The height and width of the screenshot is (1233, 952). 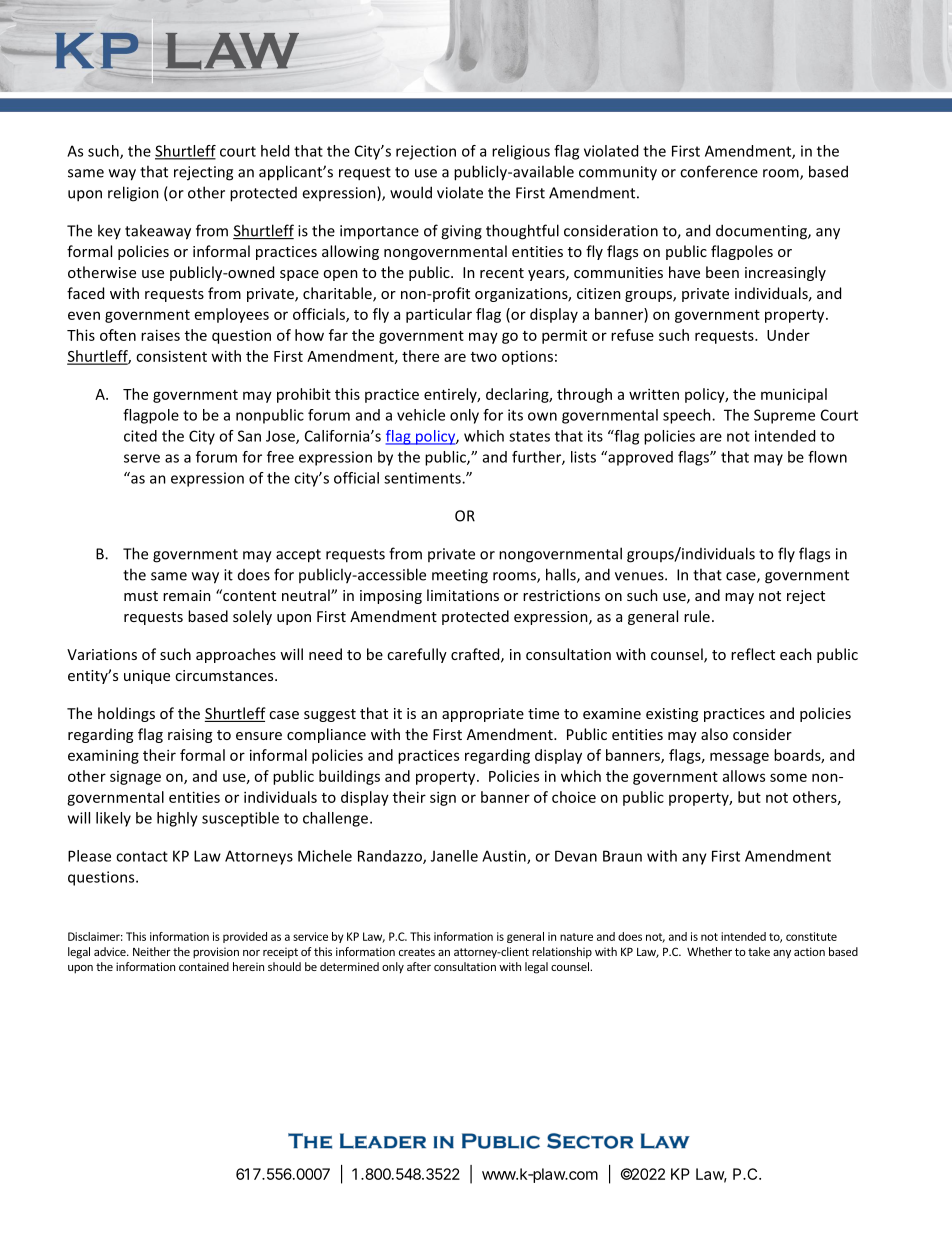 I want to click on reflect, so click(x=753, y=654).
